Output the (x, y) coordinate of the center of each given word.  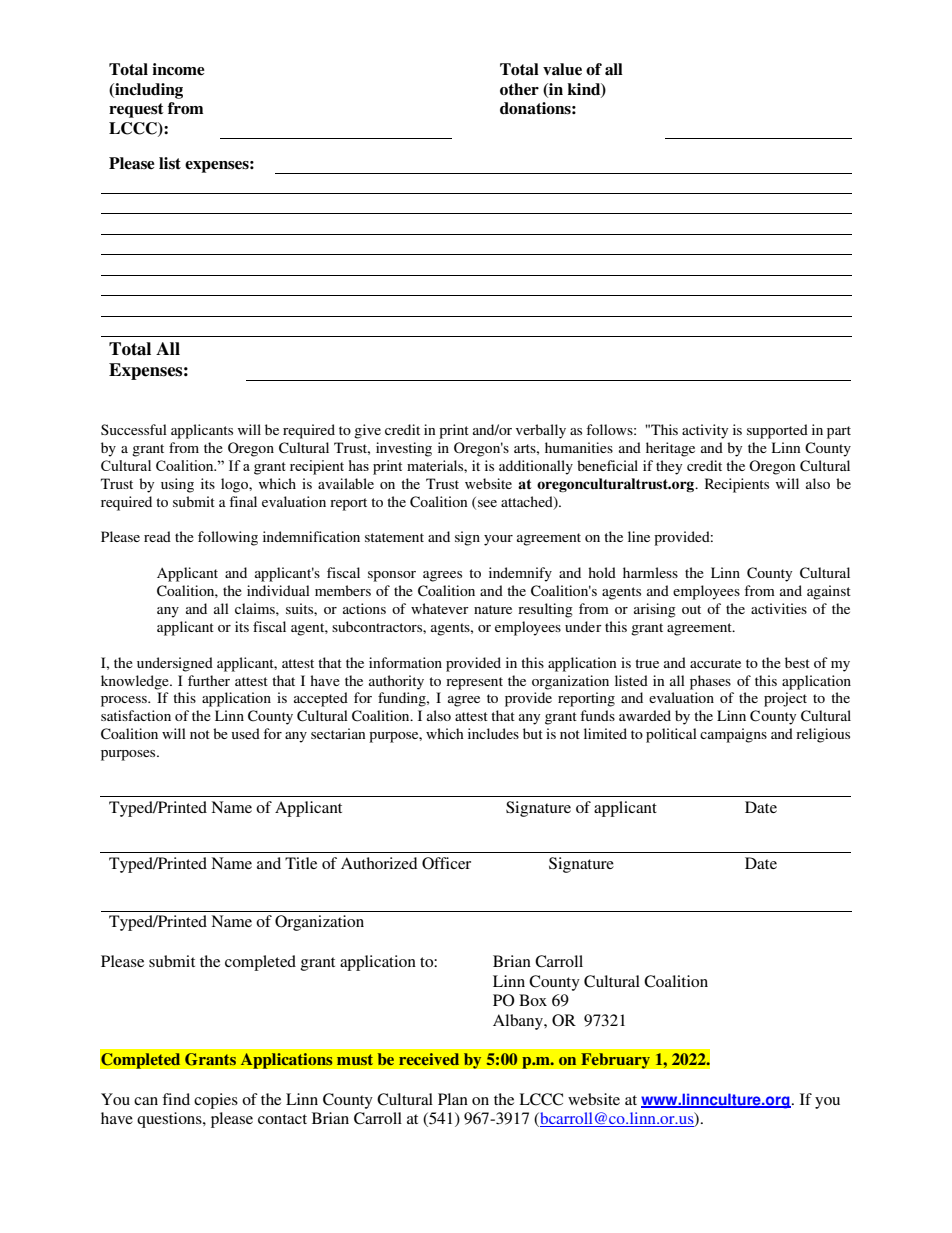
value (562, 69)
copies (216, 1101)
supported (777, 431)
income (178, 69)
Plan (453, 1099)
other (519, 89)
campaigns (733, 735)
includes (493, 733)
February (615, 1061)
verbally (541, 431)
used (246, 733)
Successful (134, 429)
